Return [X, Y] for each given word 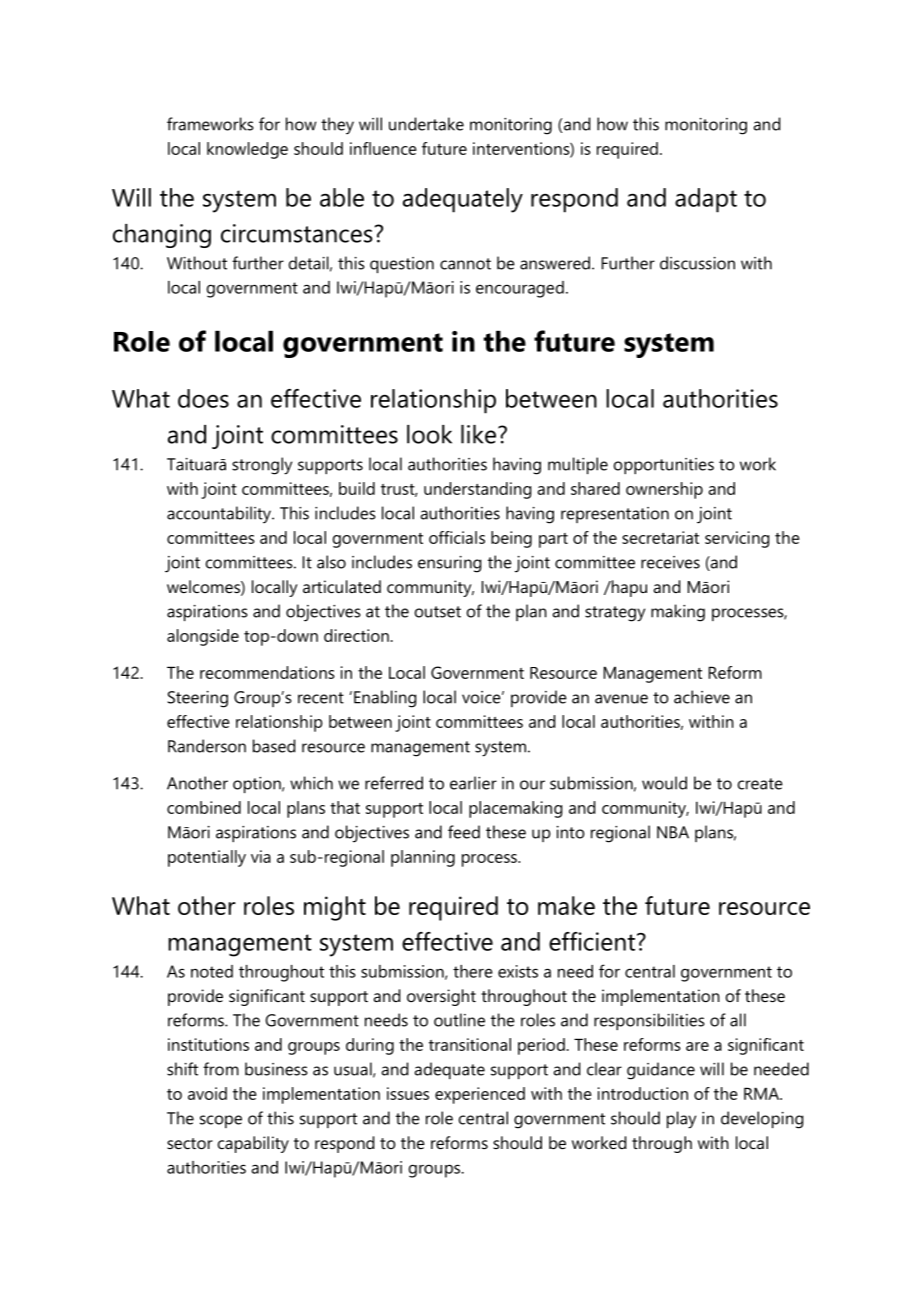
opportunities [664, 466]
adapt [706, 200]
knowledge [247, 150]
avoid [207, 1093]
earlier [473, 783]
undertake [426, 124]
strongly [262, 466]
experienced [480, 1095]
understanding [477, 490]
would [664, 783]
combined [204, 807]
